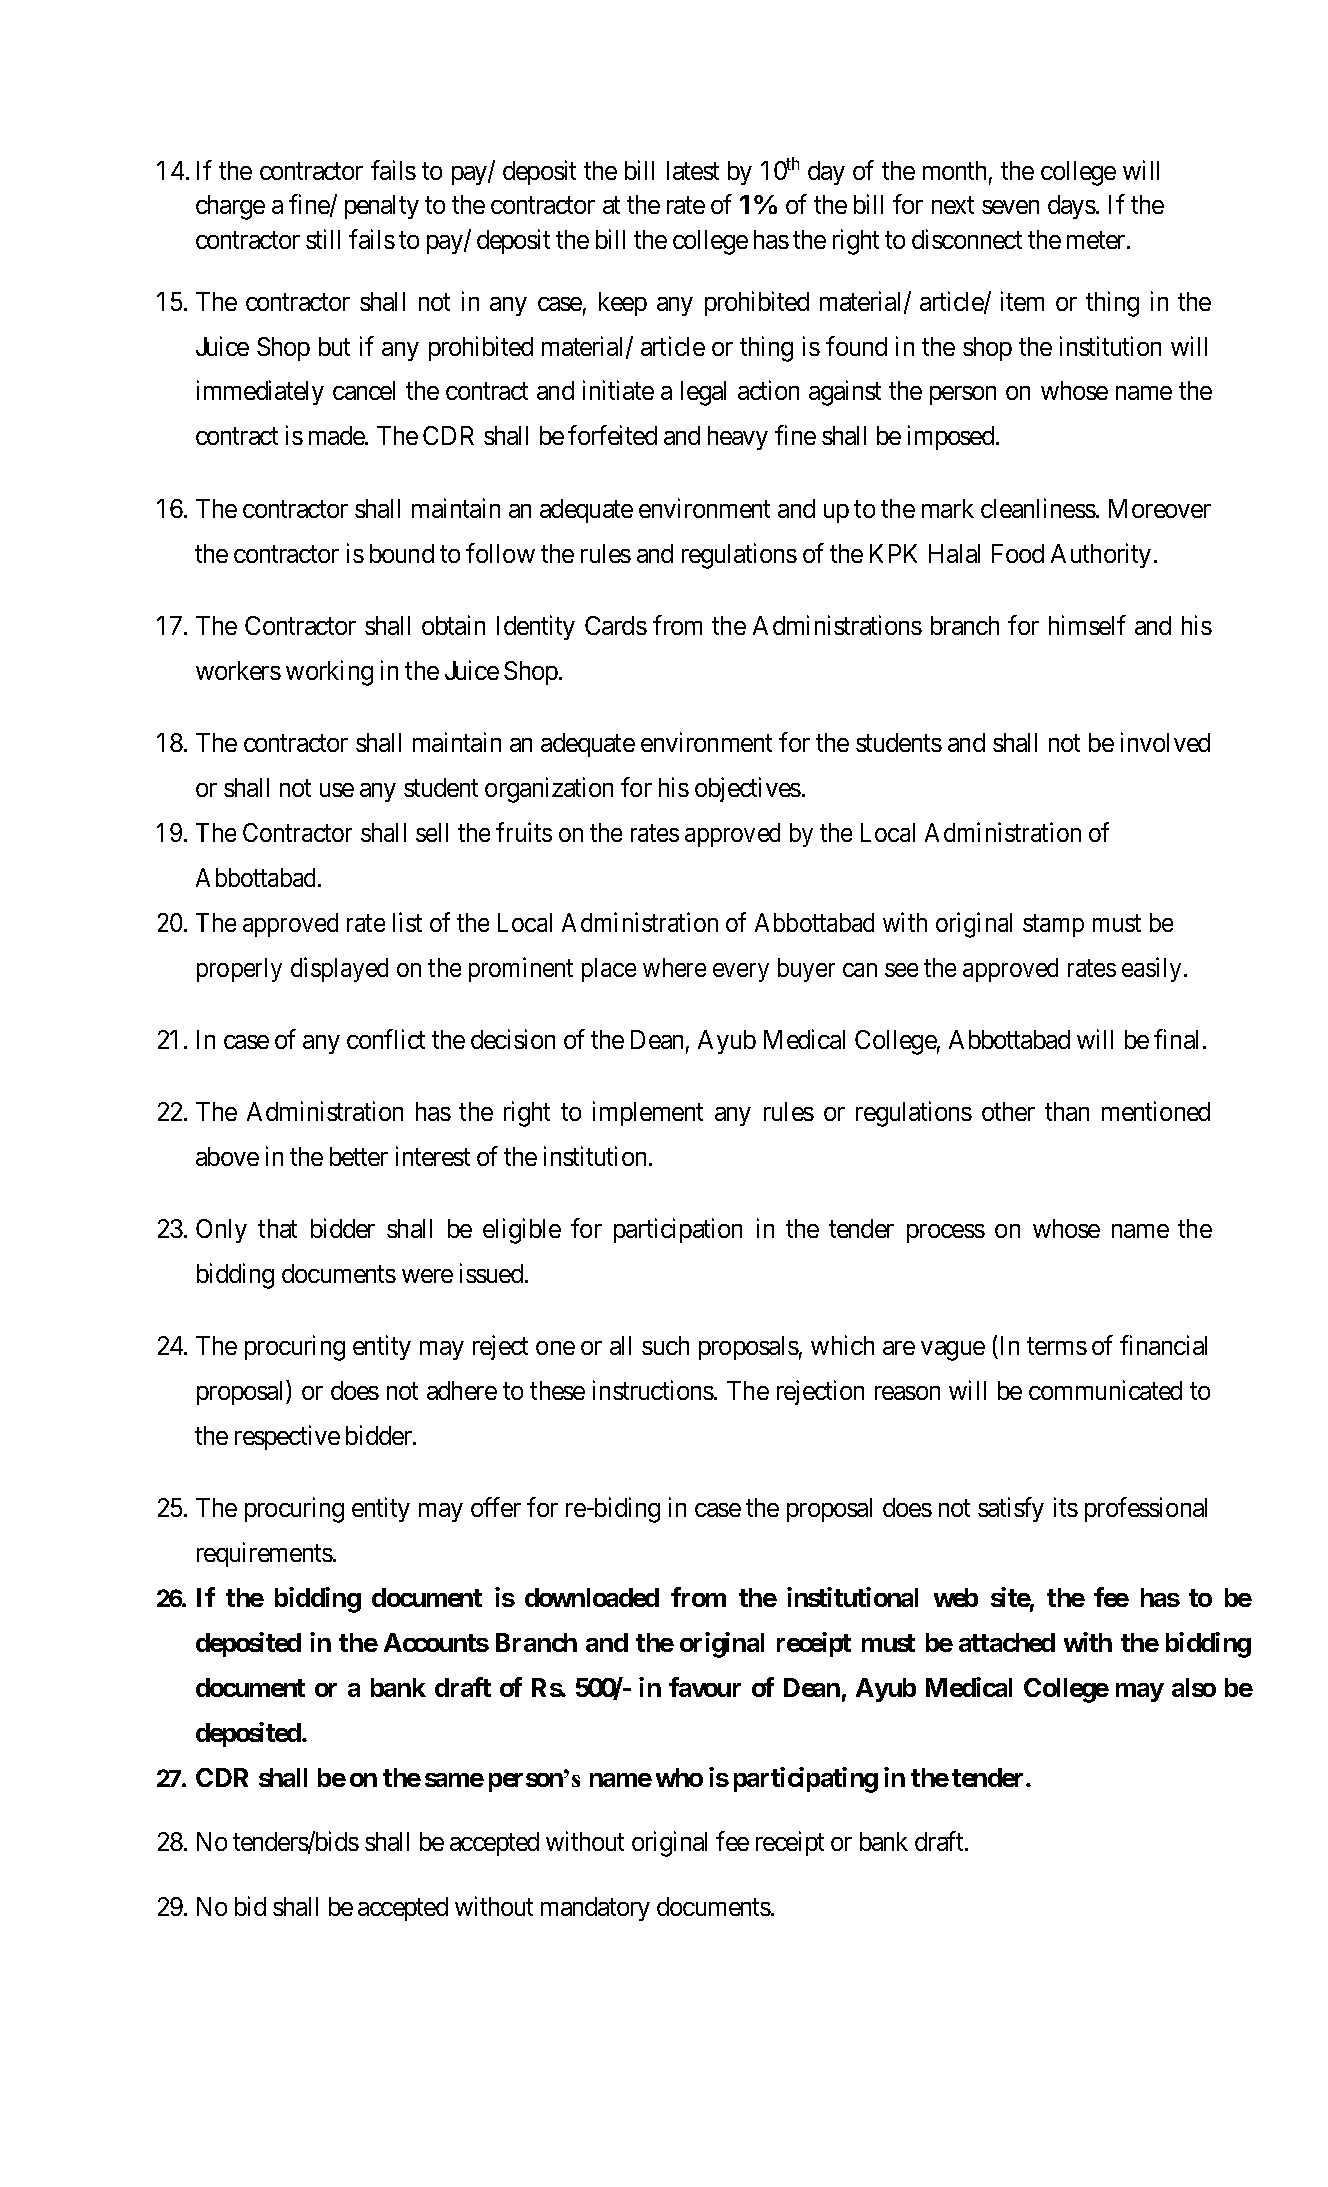  Describe the element at coordinates (693, 170) in the image. I see `latest` at that location.
